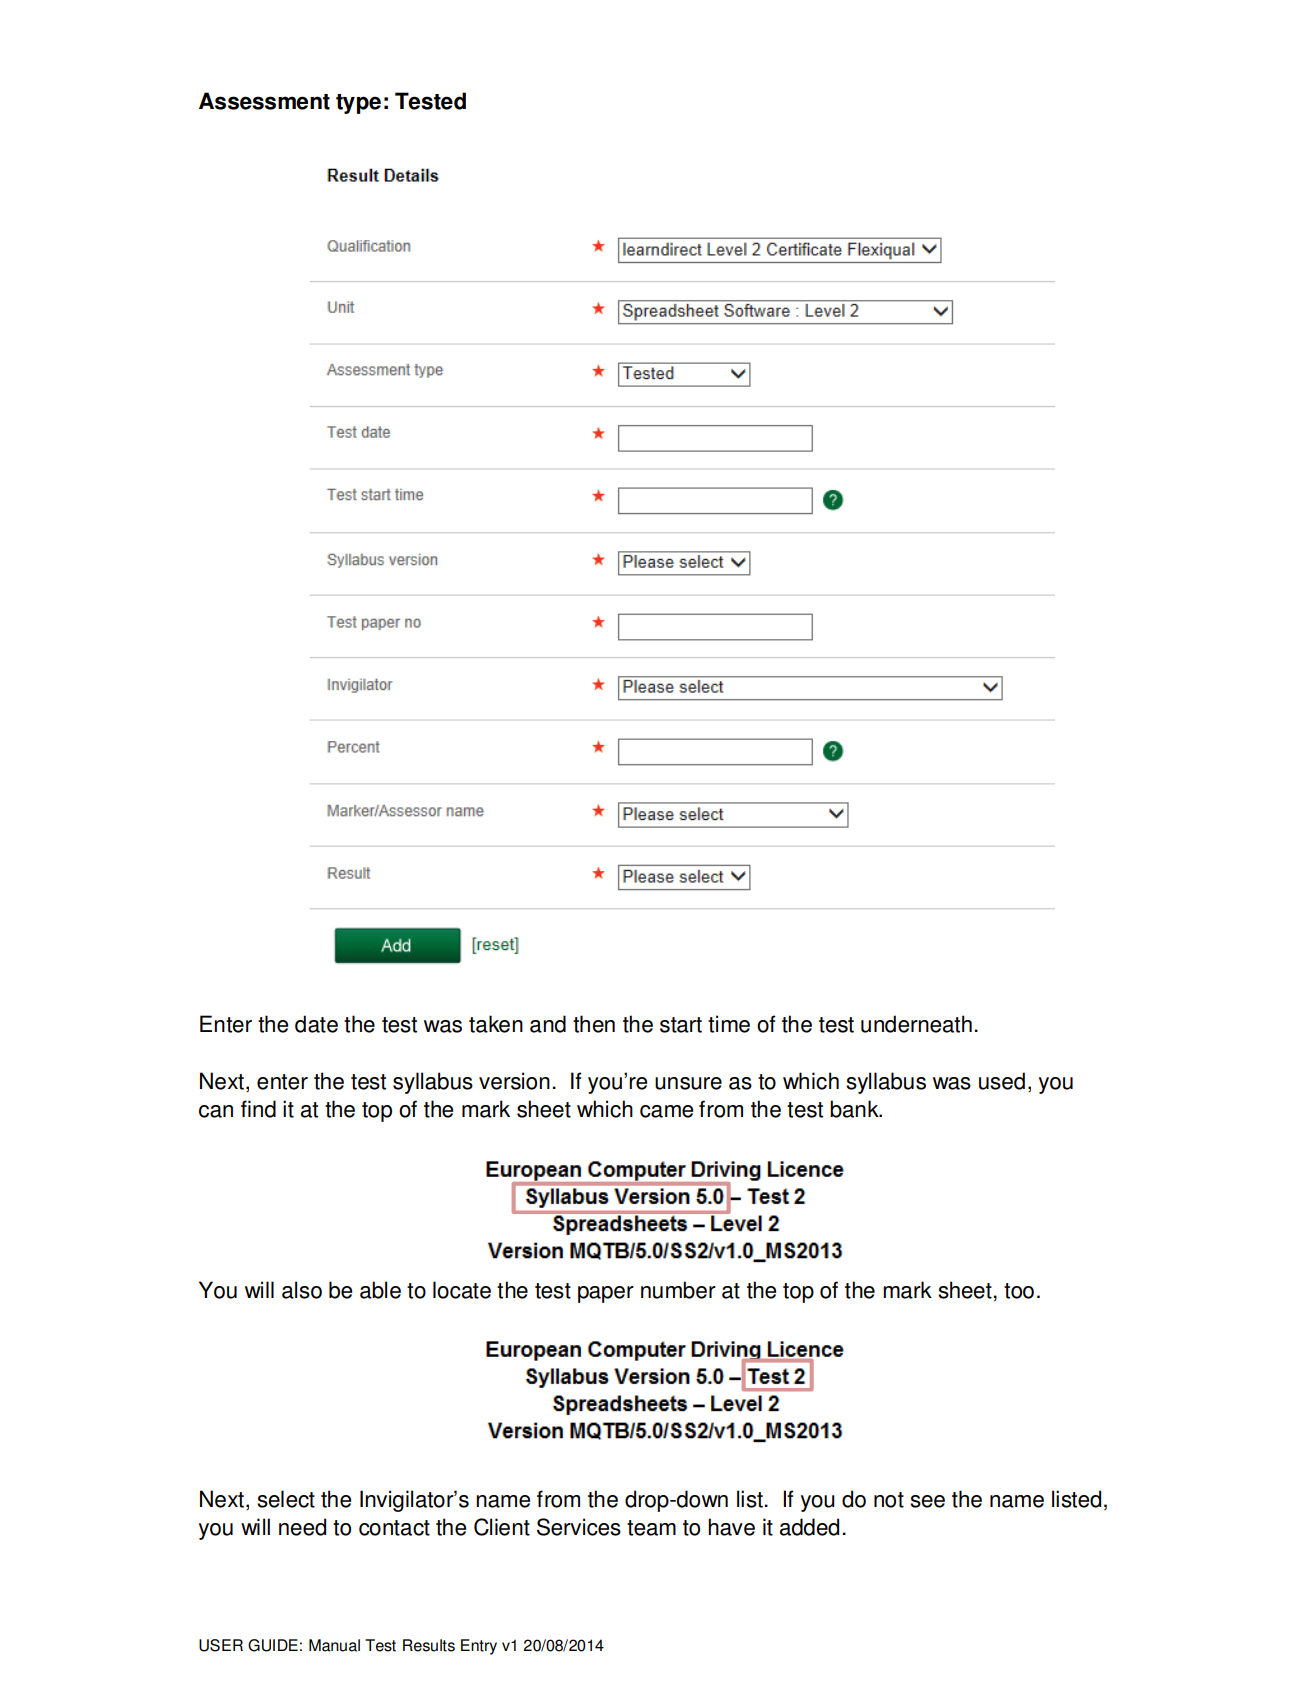 The width and height of the image is (1315, 1702). Describe the element at coordinates (358, 104) in the image. I see `type` at that location.
